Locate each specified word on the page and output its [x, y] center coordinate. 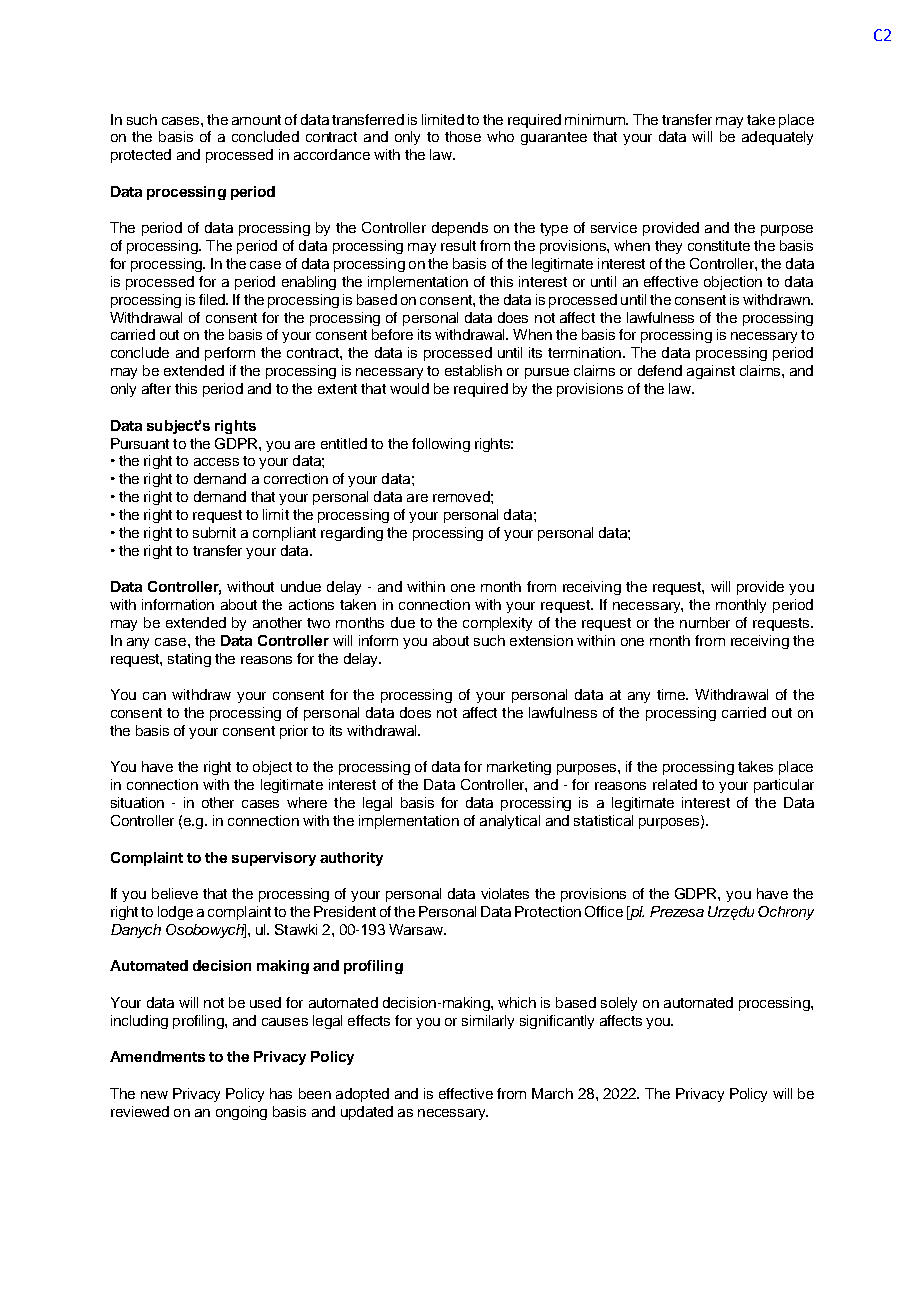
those [463, 136]
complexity [497, 624]
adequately [777, 138]
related [675, 784]
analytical [510, 822]
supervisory [274, 859]
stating [189, 660]
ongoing [241, 1113]
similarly [488, 1022]
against [711, 372]
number [705, 622]
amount [256, 120]
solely [619, 1004]
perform [230, 354]
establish [473, 370]
